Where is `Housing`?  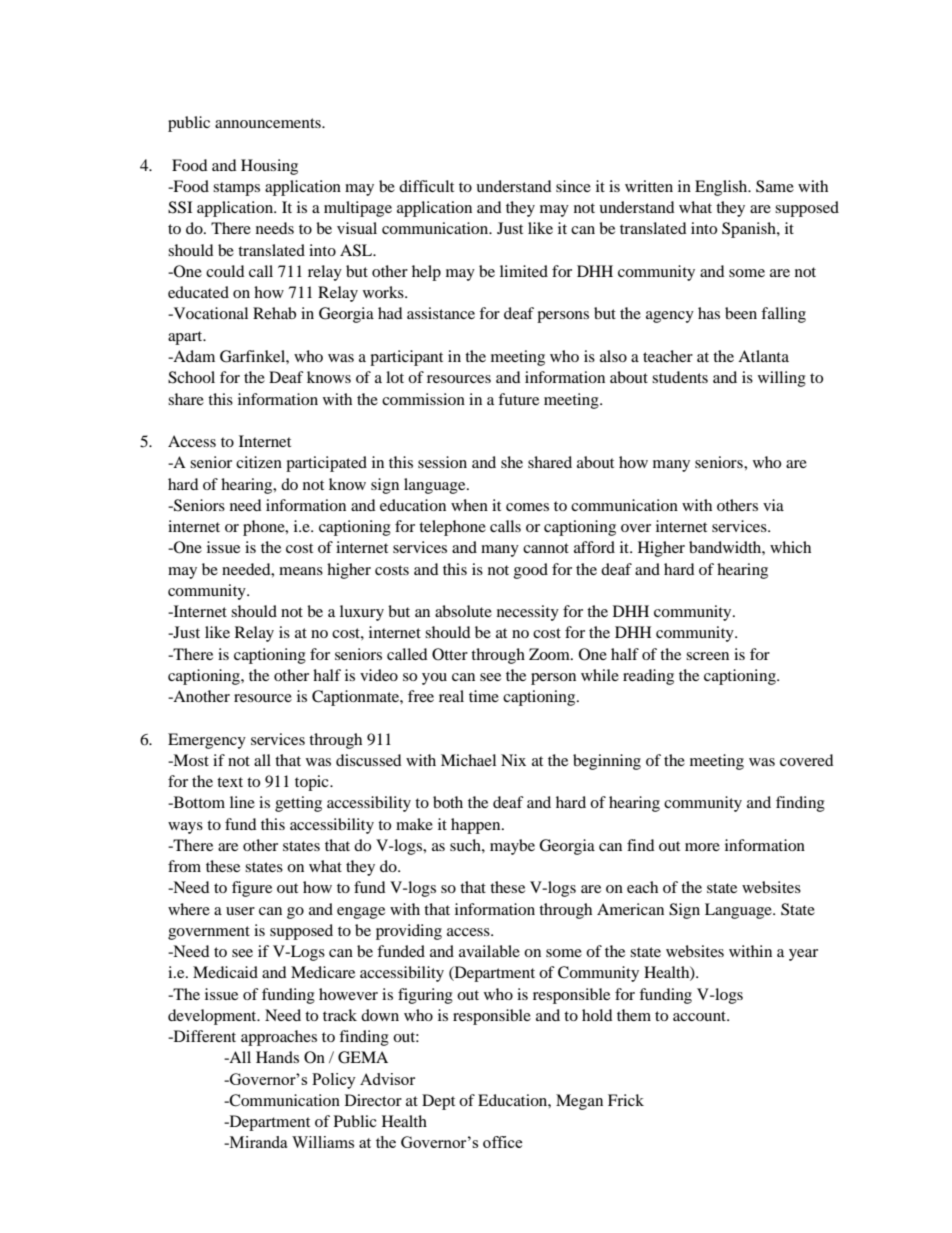
Housing is located at coordinates (269, 167).
